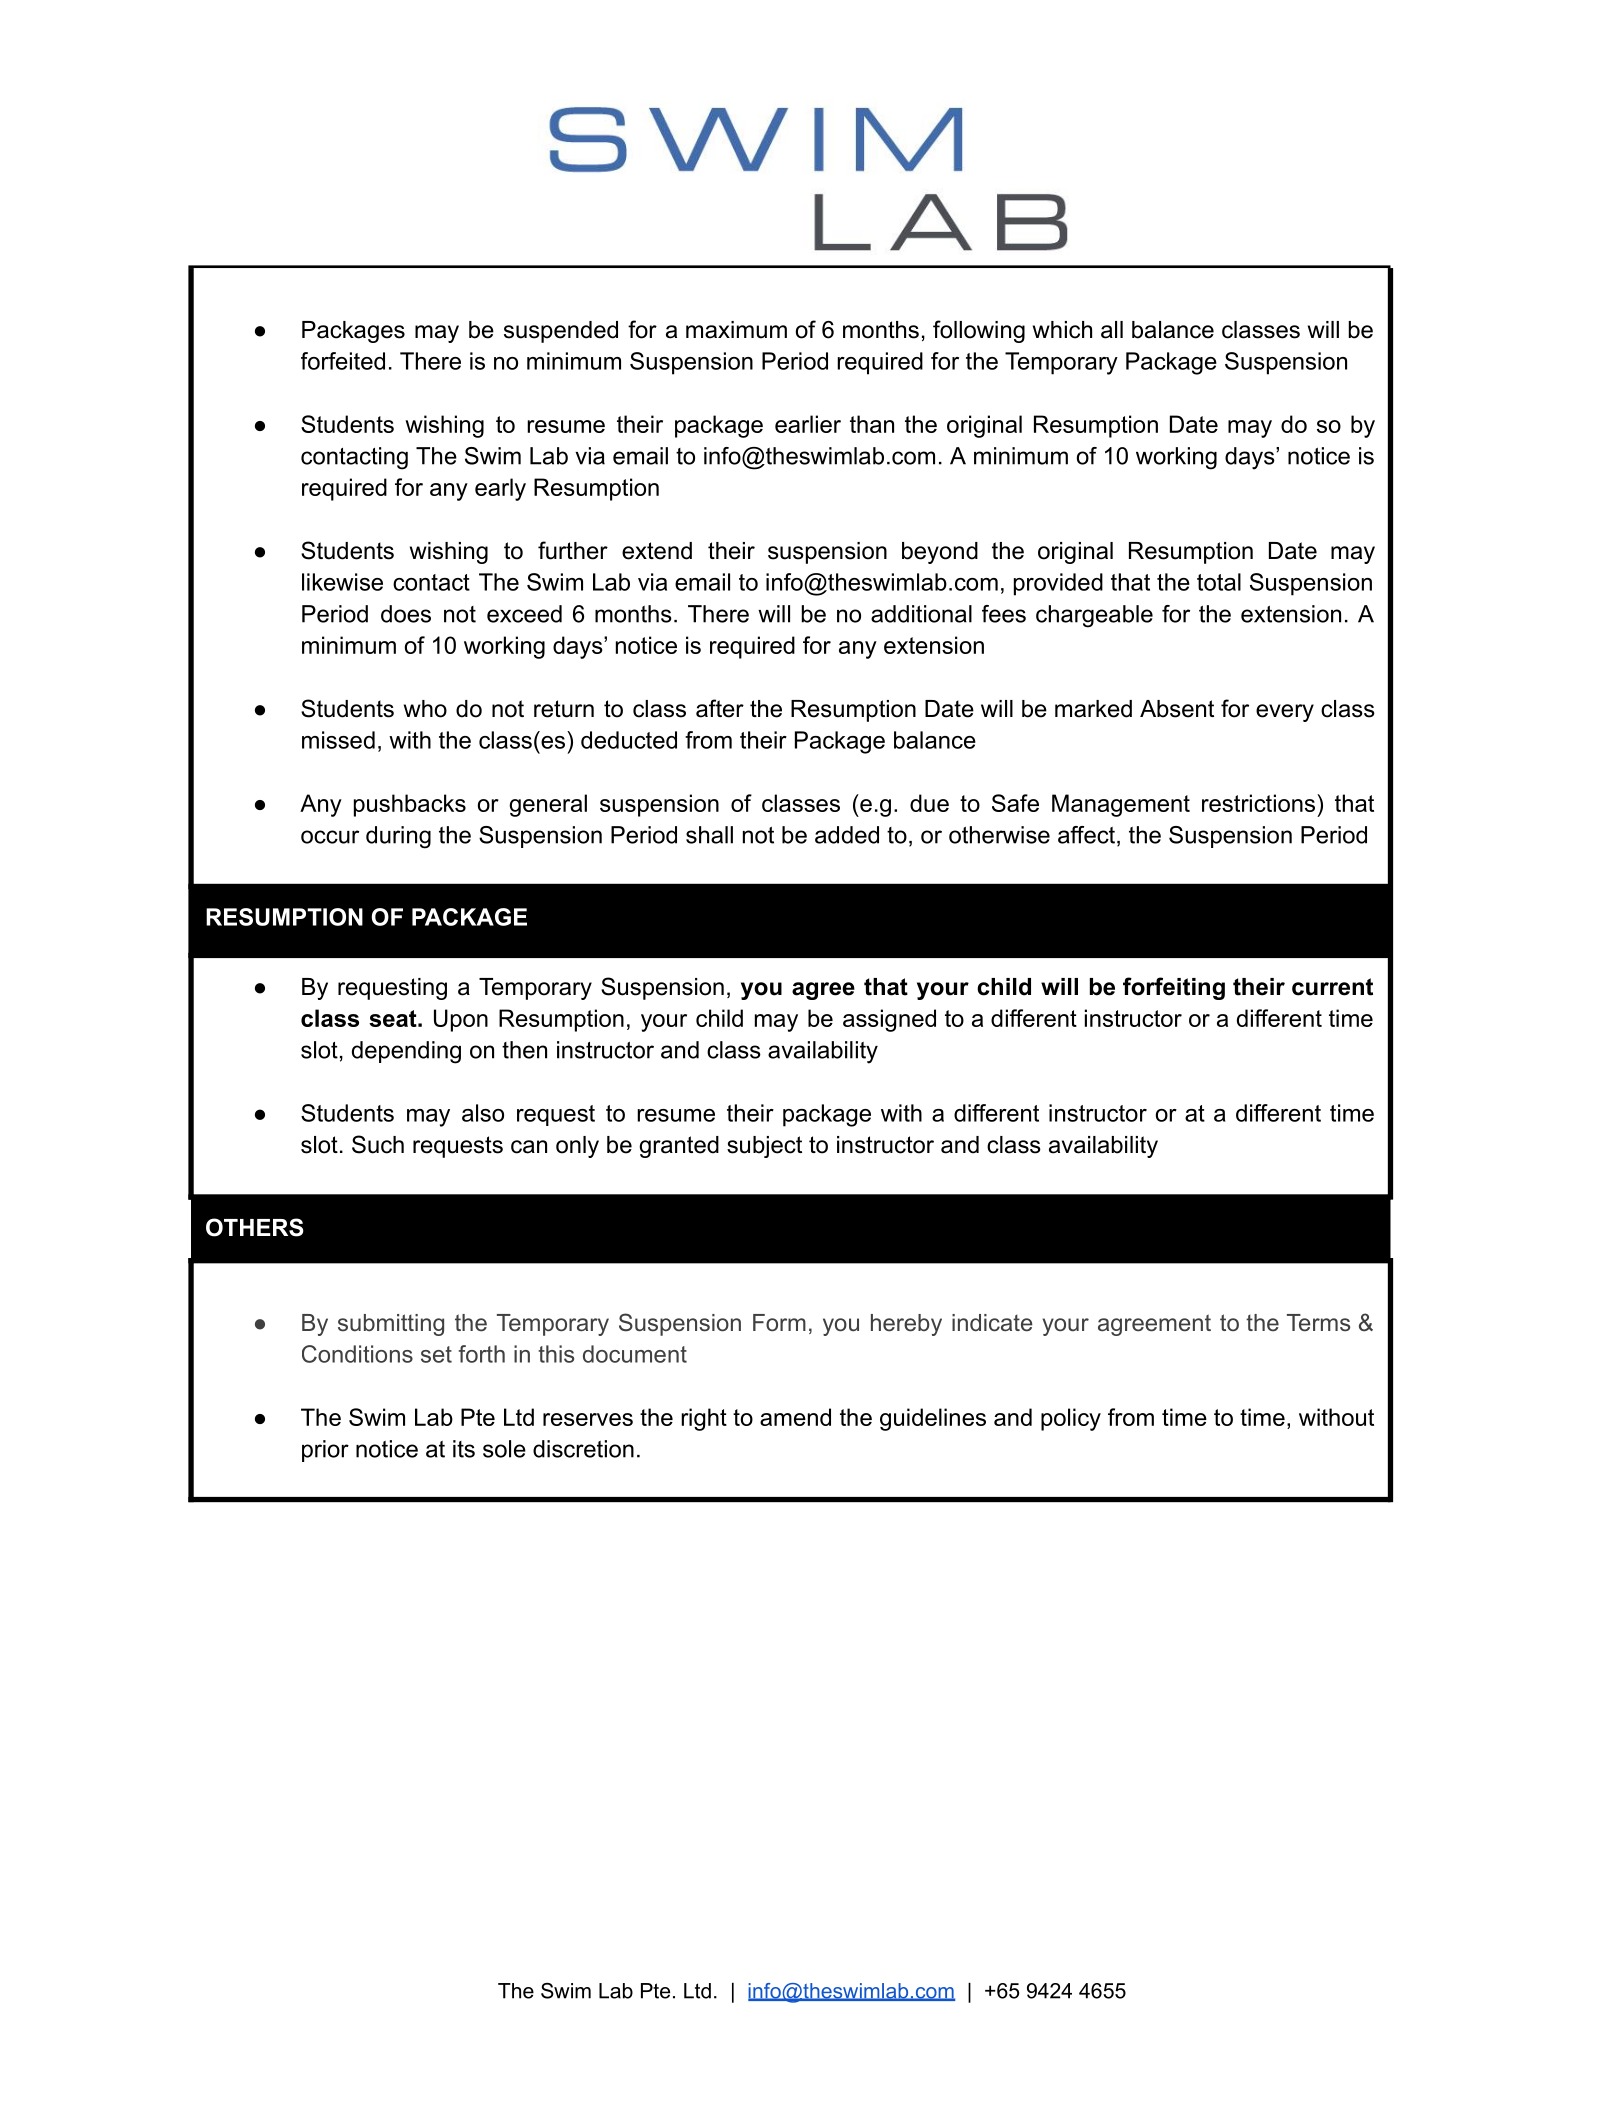  What do you see at coordinates (325, 1451) in the image?
I see `prior` at bounding box center [325, 1451].
